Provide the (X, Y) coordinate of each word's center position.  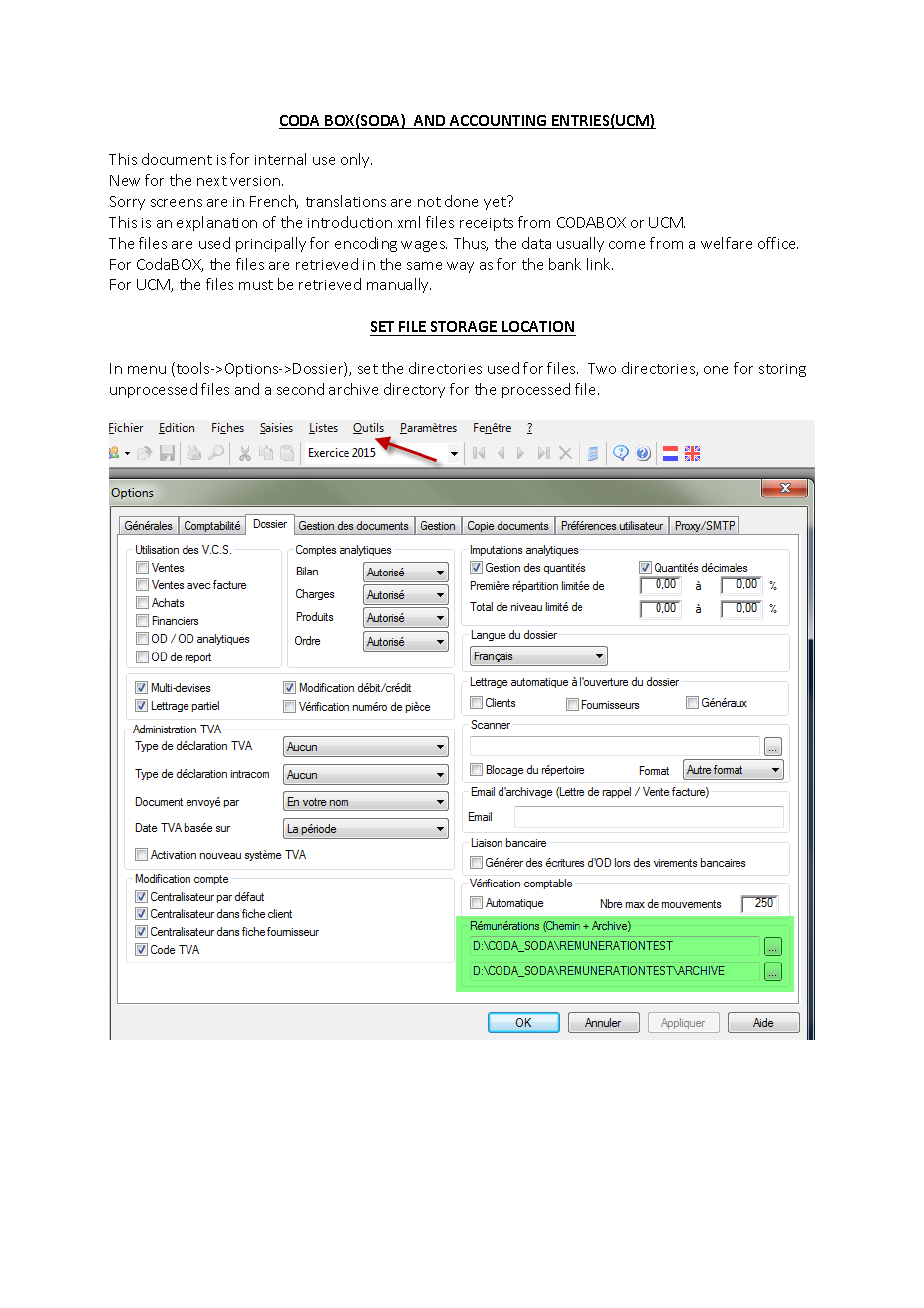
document (177, 159)
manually (399, 285)
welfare (726, 243)
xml (409, 222)
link (600, 264)
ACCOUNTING (498, 122)
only (356, 160)
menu (147, 370)
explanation (217, 223)
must (256, 285)
